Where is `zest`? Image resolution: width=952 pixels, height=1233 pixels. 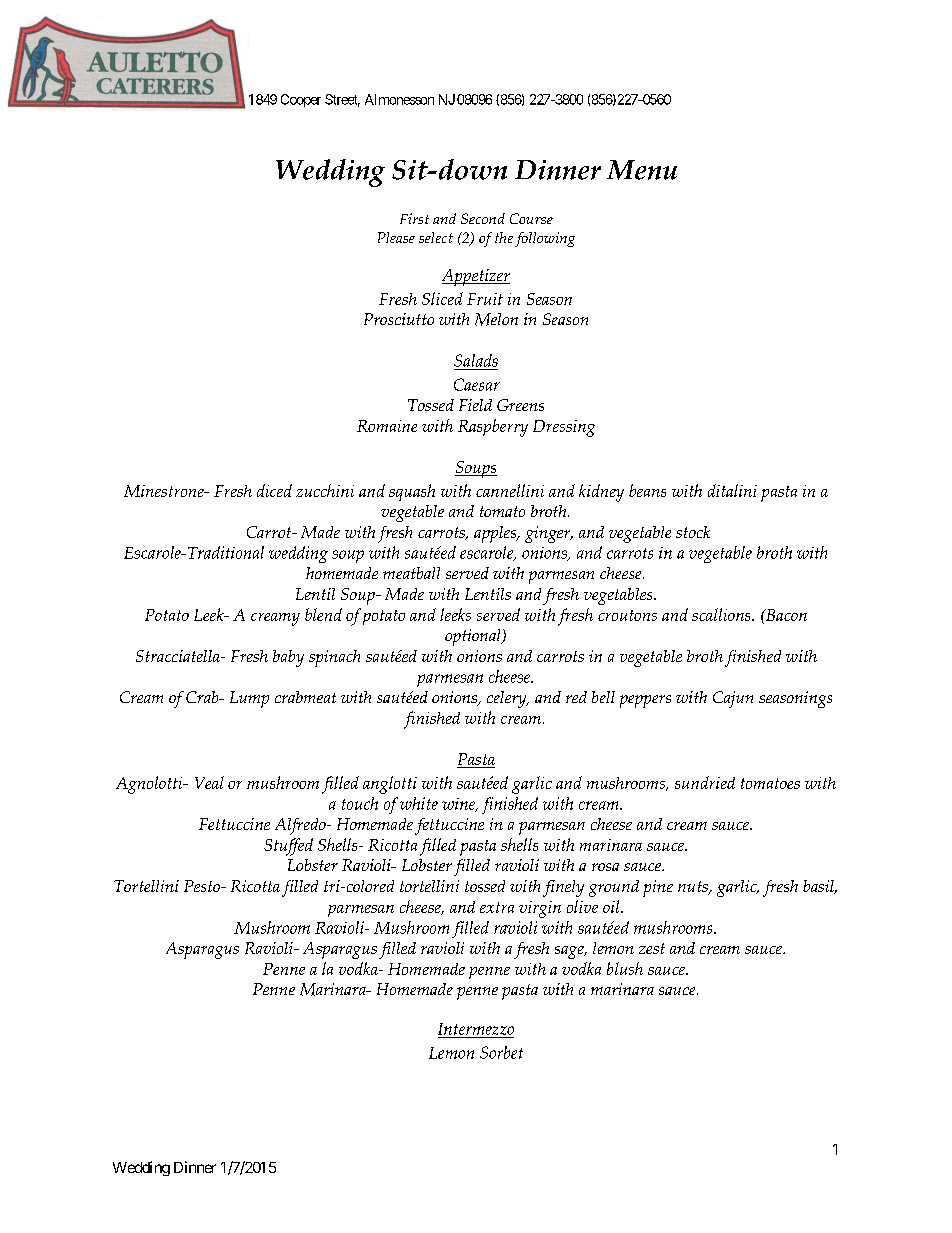 zest is located at coordinates (652, 948).
